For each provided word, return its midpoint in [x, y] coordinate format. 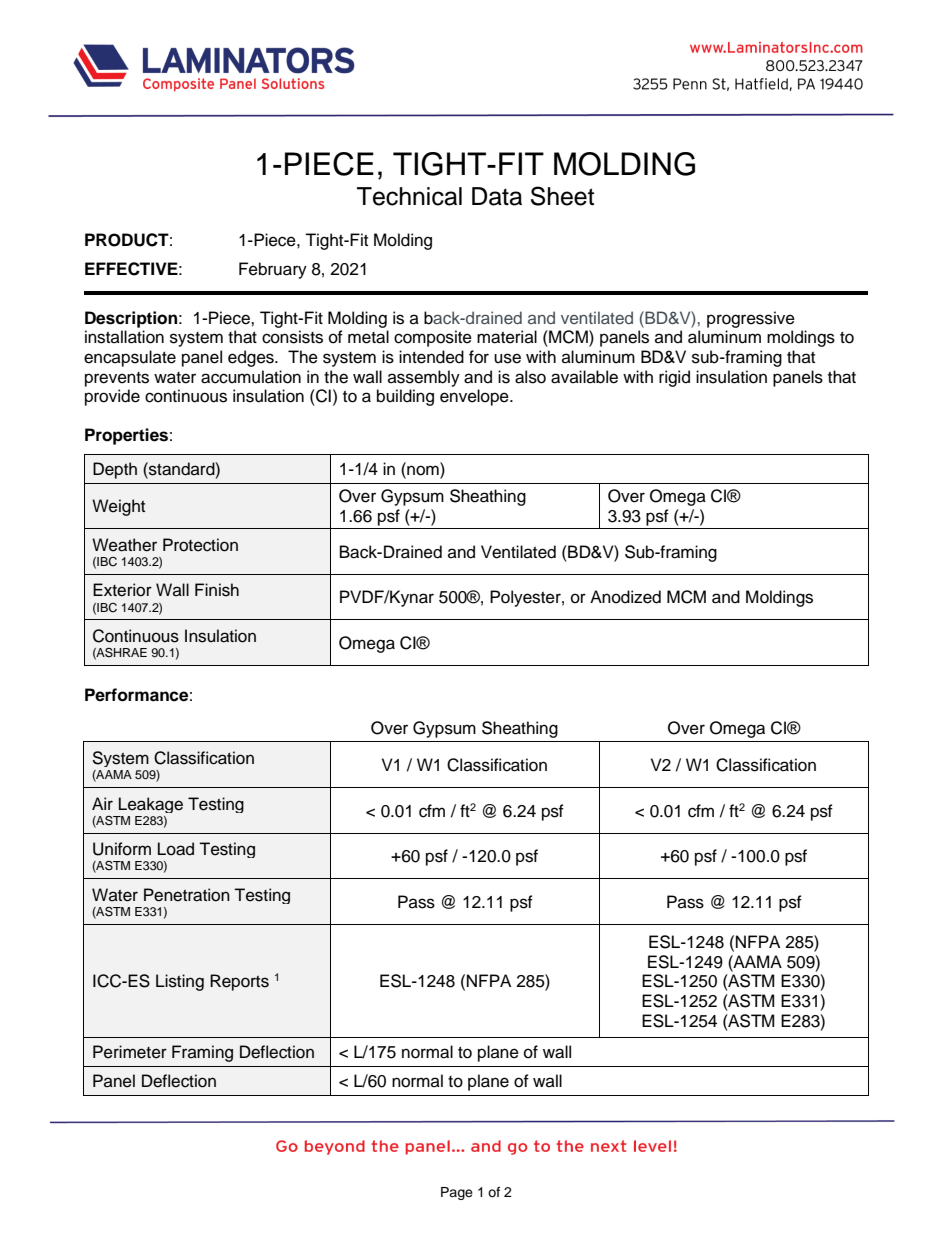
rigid [674, 378]
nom [423, 470]
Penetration [187, 895]
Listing [180, 982]
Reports [239, 982]
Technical [409, 196]
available [584, 377]
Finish [217, 590]
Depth [115, 470]
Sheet [562, 196]
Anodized [625, 597]
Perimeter [130, 1052]
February [273, 270]
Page [457, 1193]
